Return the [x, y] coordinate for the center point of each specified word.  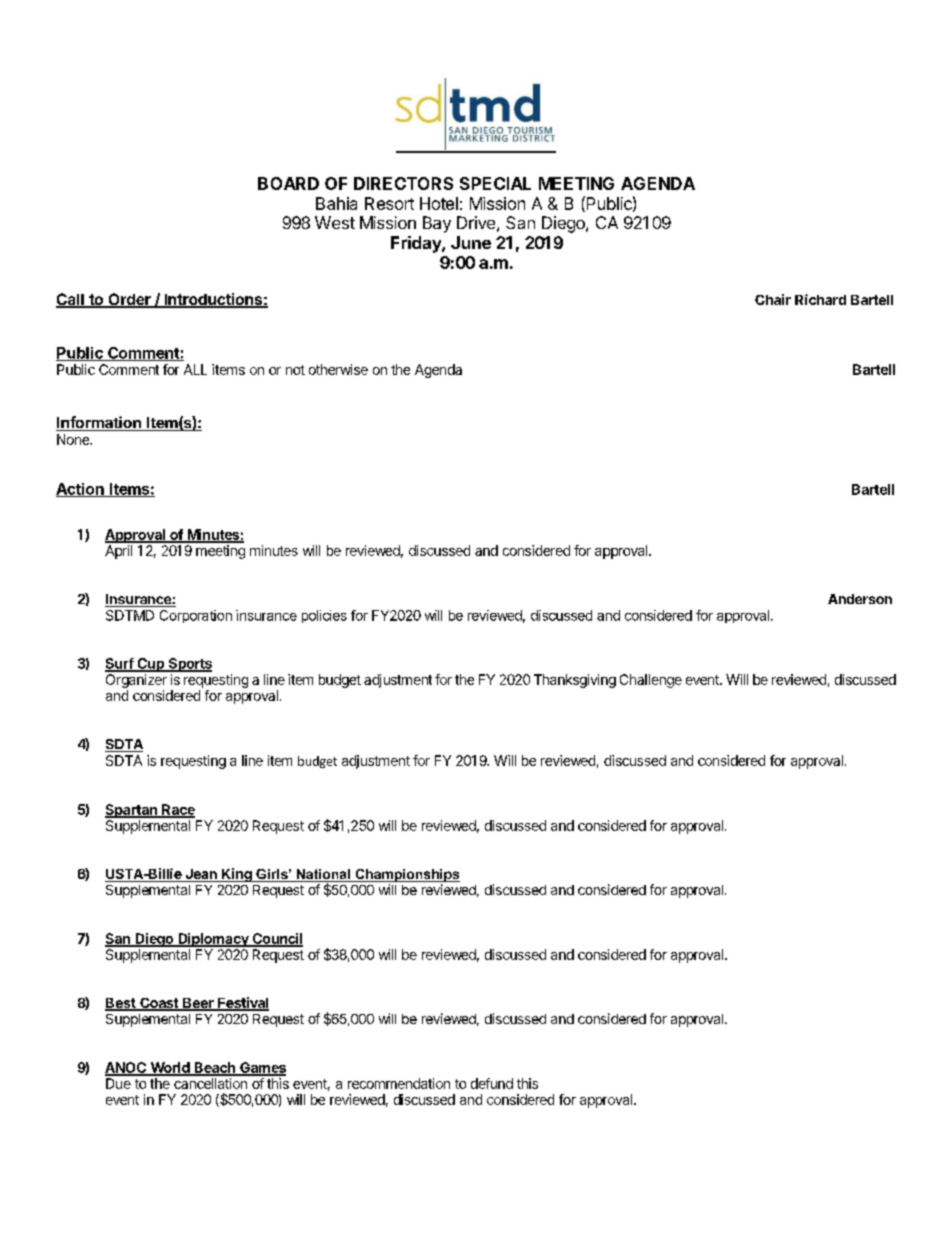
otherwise [338, 369]
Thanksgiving [575, 681]
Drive [476, 222]
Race [177, 810]
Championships [406, 875]
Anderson [860, 599]
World [170, 1068]
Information [99, 423]
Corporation [196, 616]
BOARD [288, 183]
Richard [820, 299]
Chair [773, 299]
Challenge [651, 681]
